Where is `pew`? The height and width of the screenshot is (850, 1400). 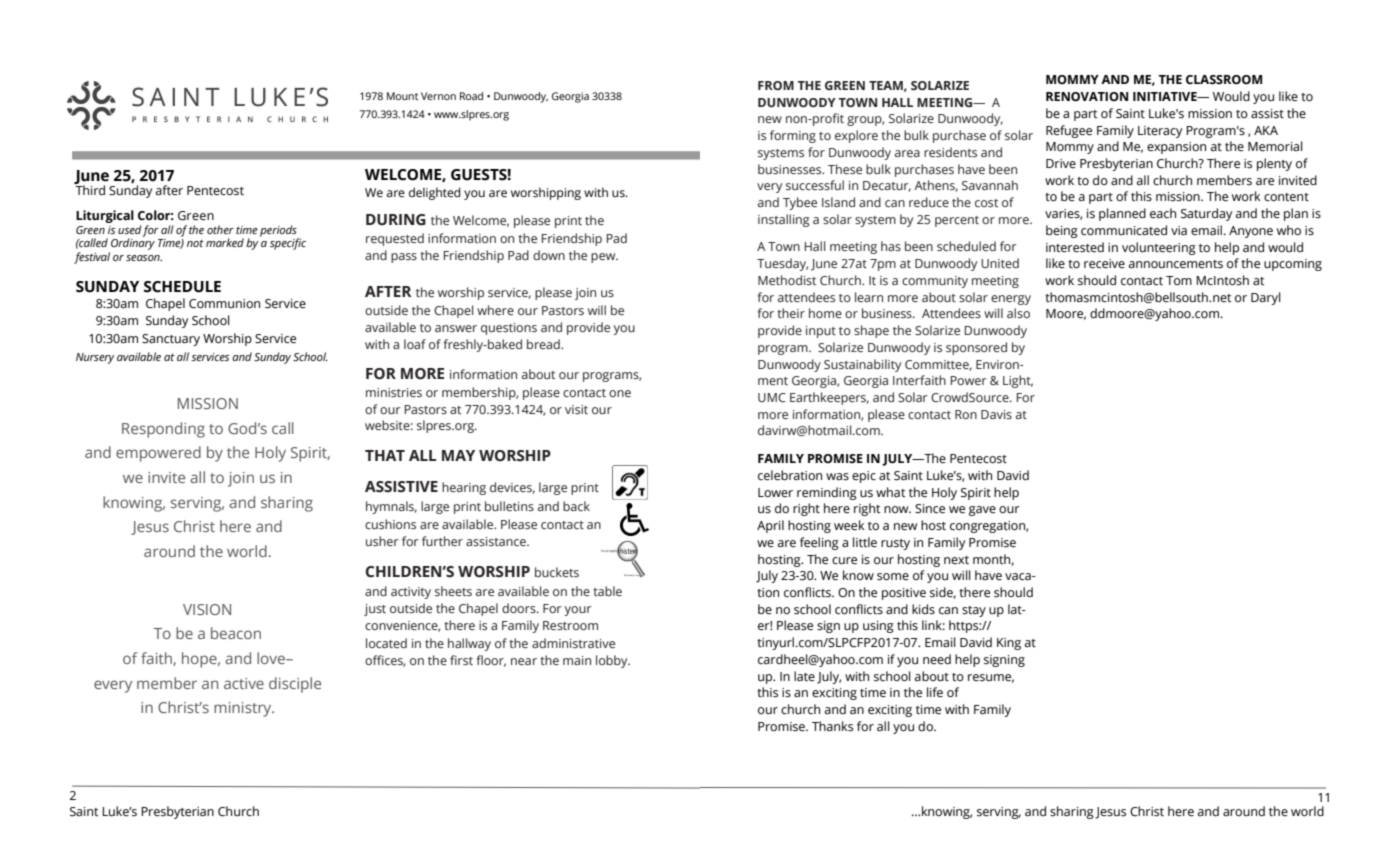
pew is located at coordinates (604, 258).
